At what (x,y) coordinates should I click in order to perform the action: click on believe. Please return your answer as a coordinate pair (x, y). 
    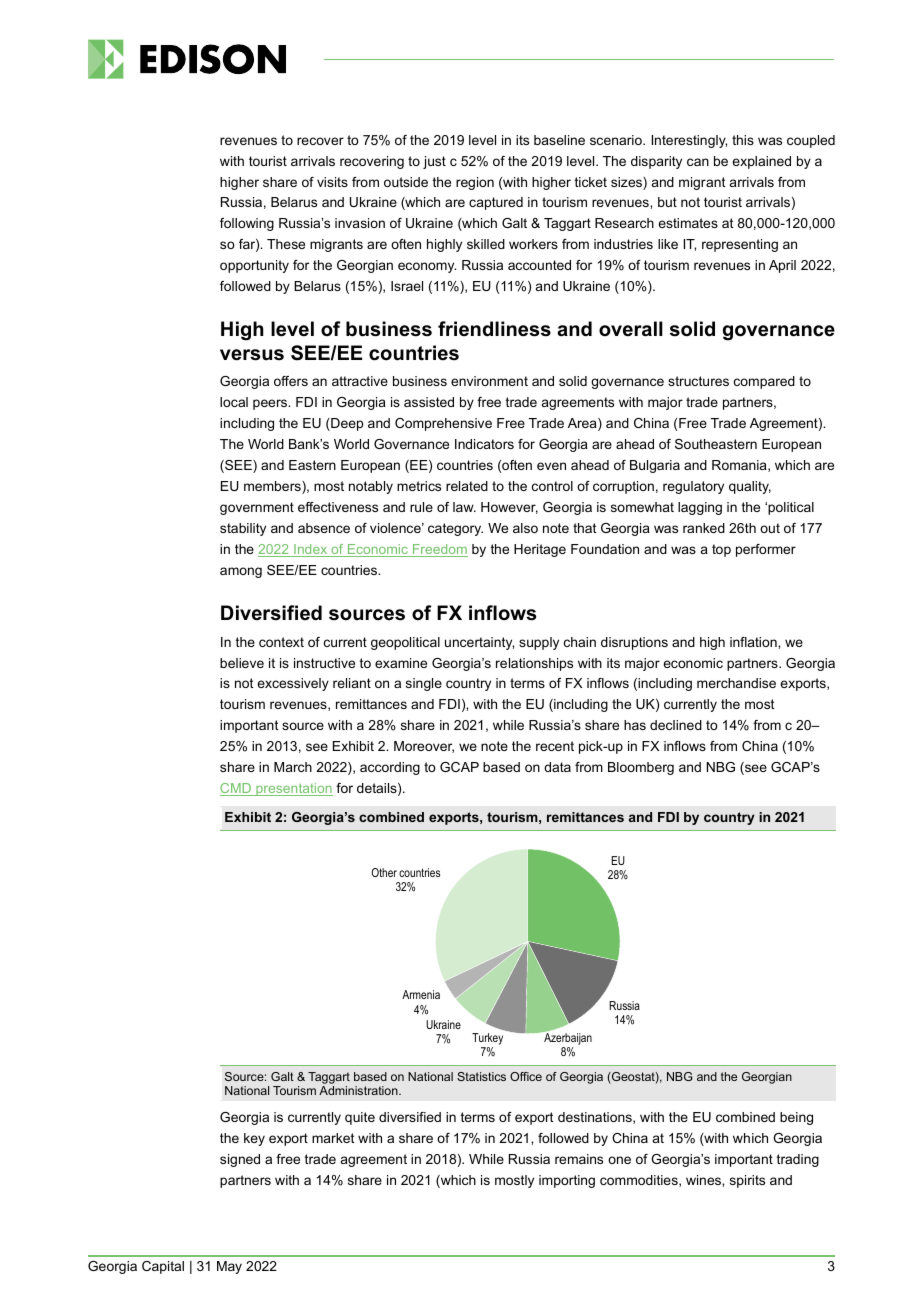
    Looking at the image, I should click on (242, 663).
